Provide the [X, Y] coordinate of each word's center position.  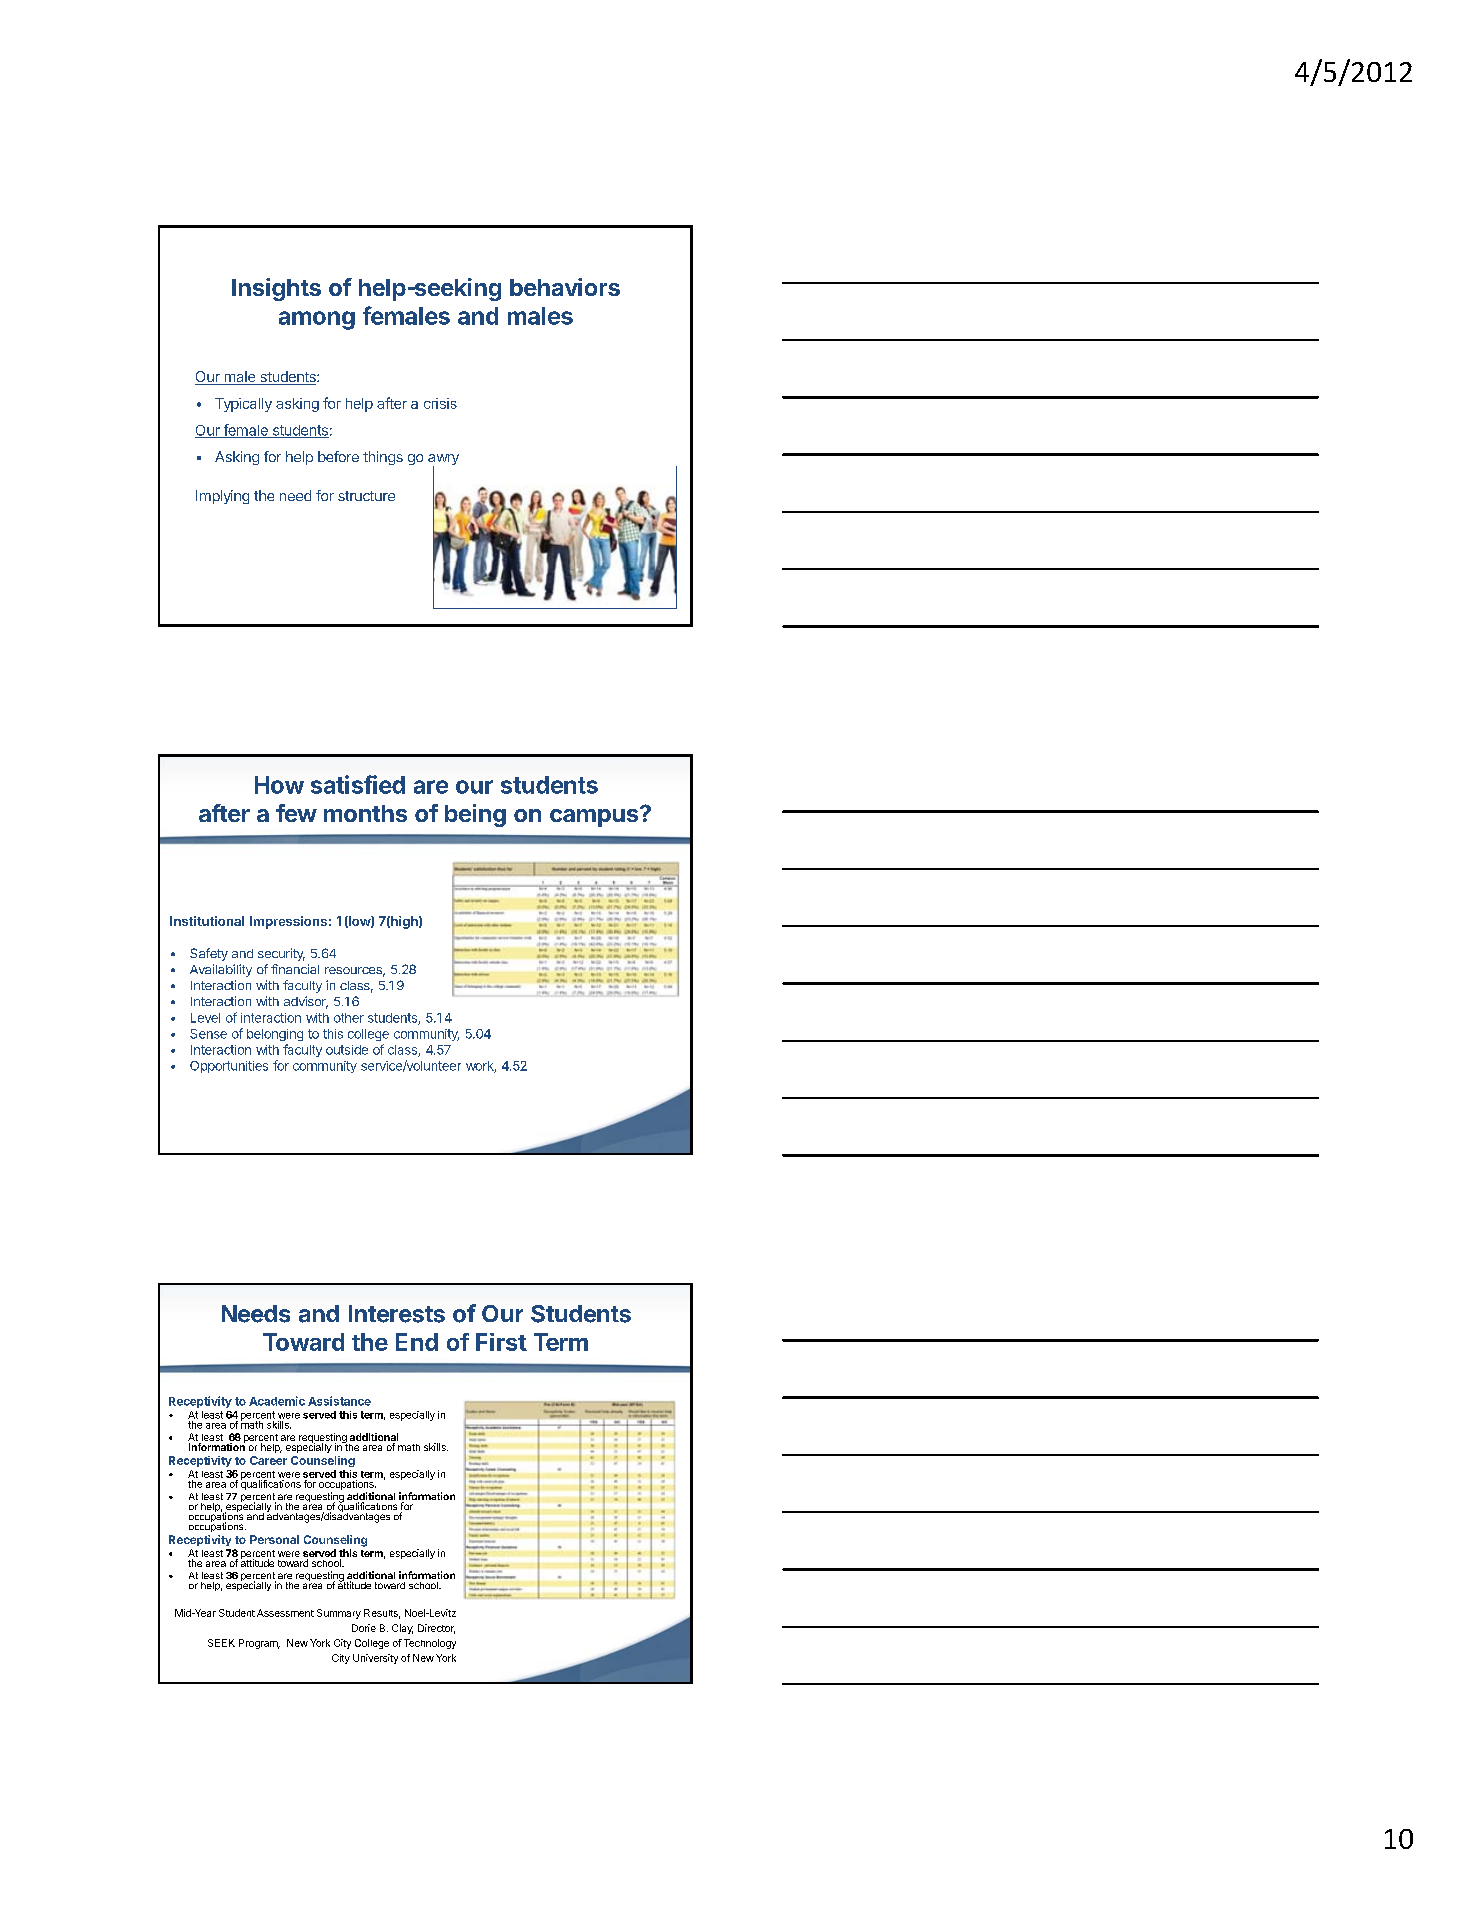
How [279, 785]
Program [259, 1644]
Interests [397, 1314]
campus [594, 818]
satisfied [358, 784]
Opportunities [229, 1067]
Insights [276, 289]
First [501, 1342]
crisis [440, 403]
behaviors [565, 287]
